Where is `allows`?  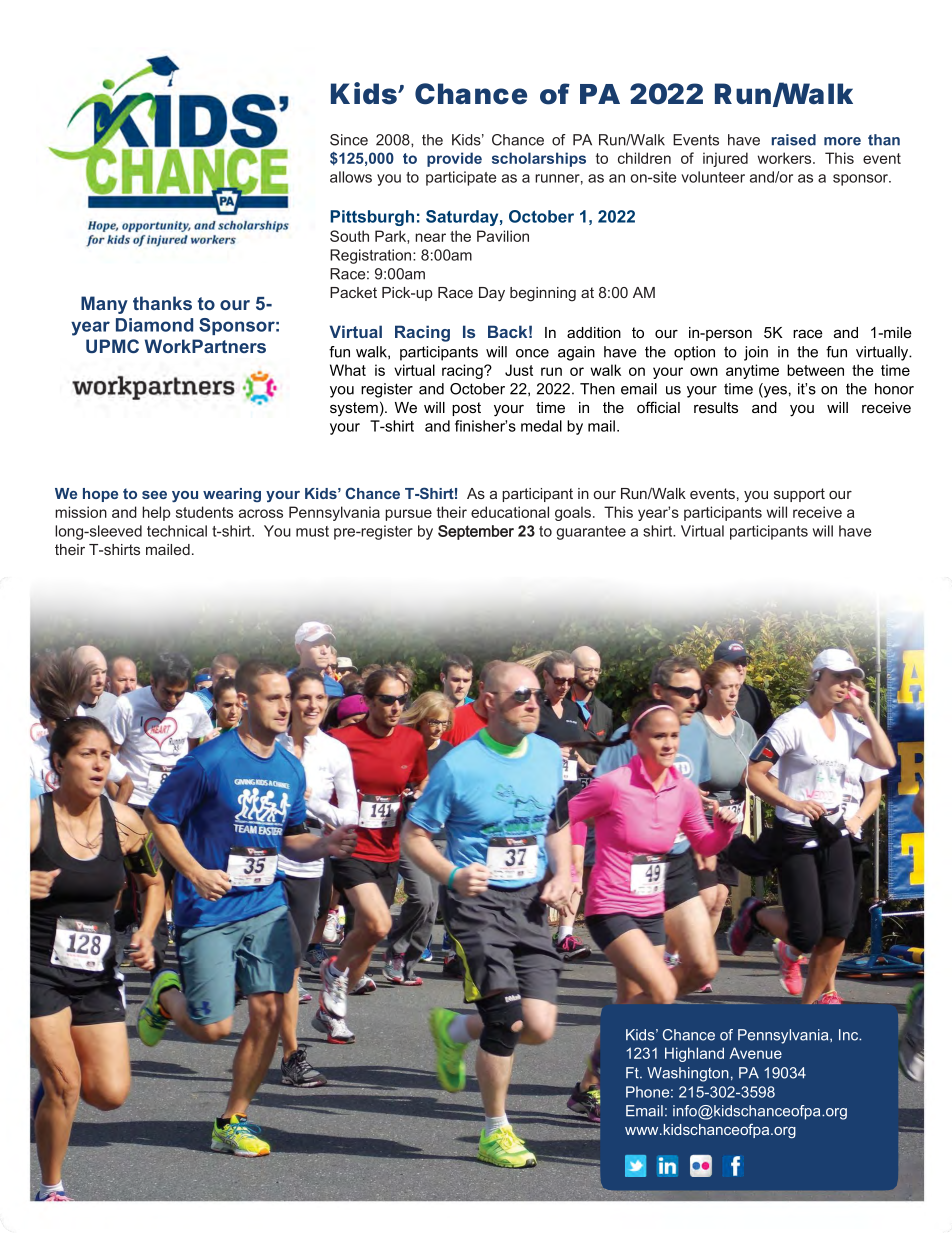
allows is located at coordinates (351, 177).
